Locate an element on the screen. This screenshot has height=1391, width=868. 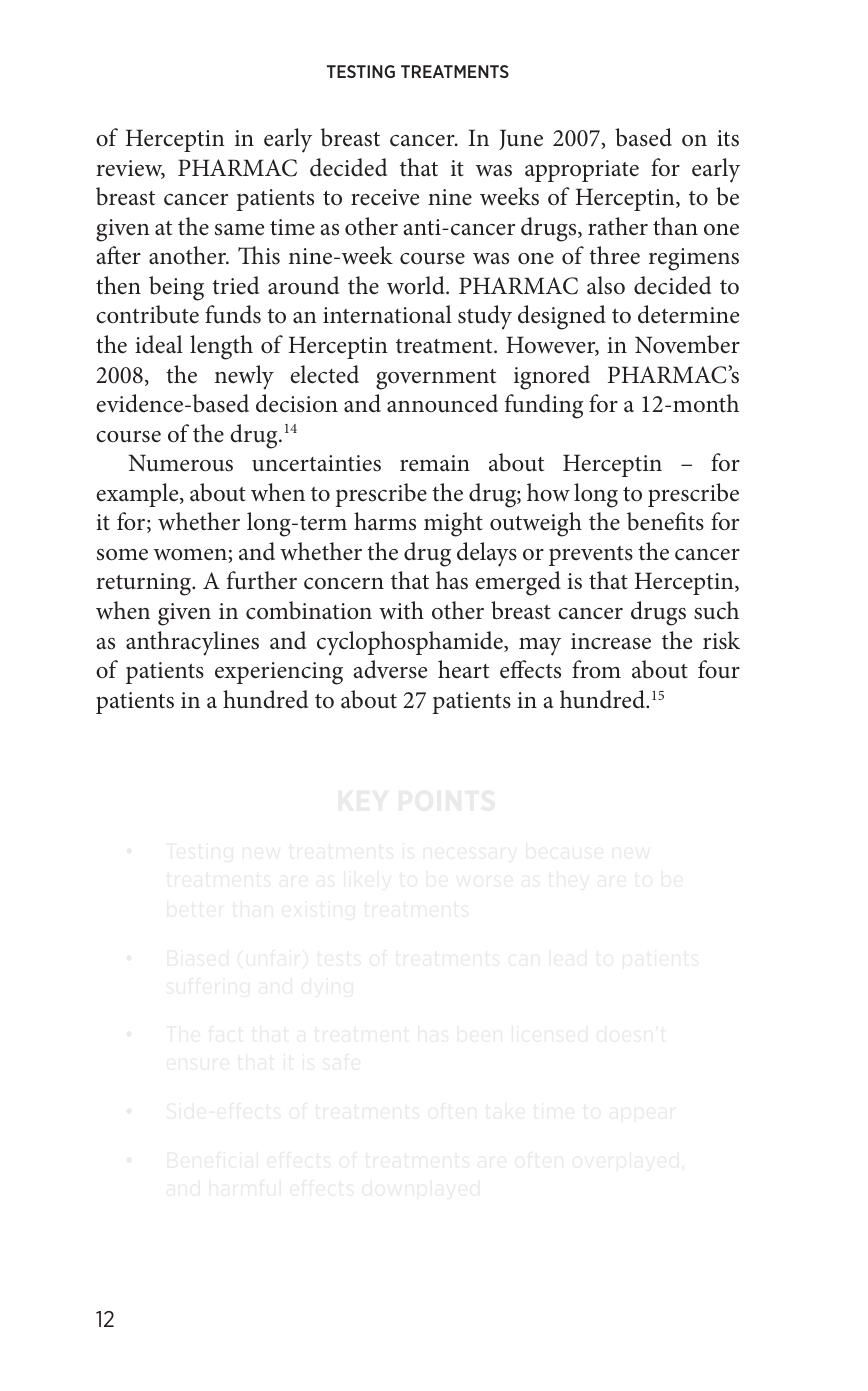
experiencing is located at coordinates (279, 673).
